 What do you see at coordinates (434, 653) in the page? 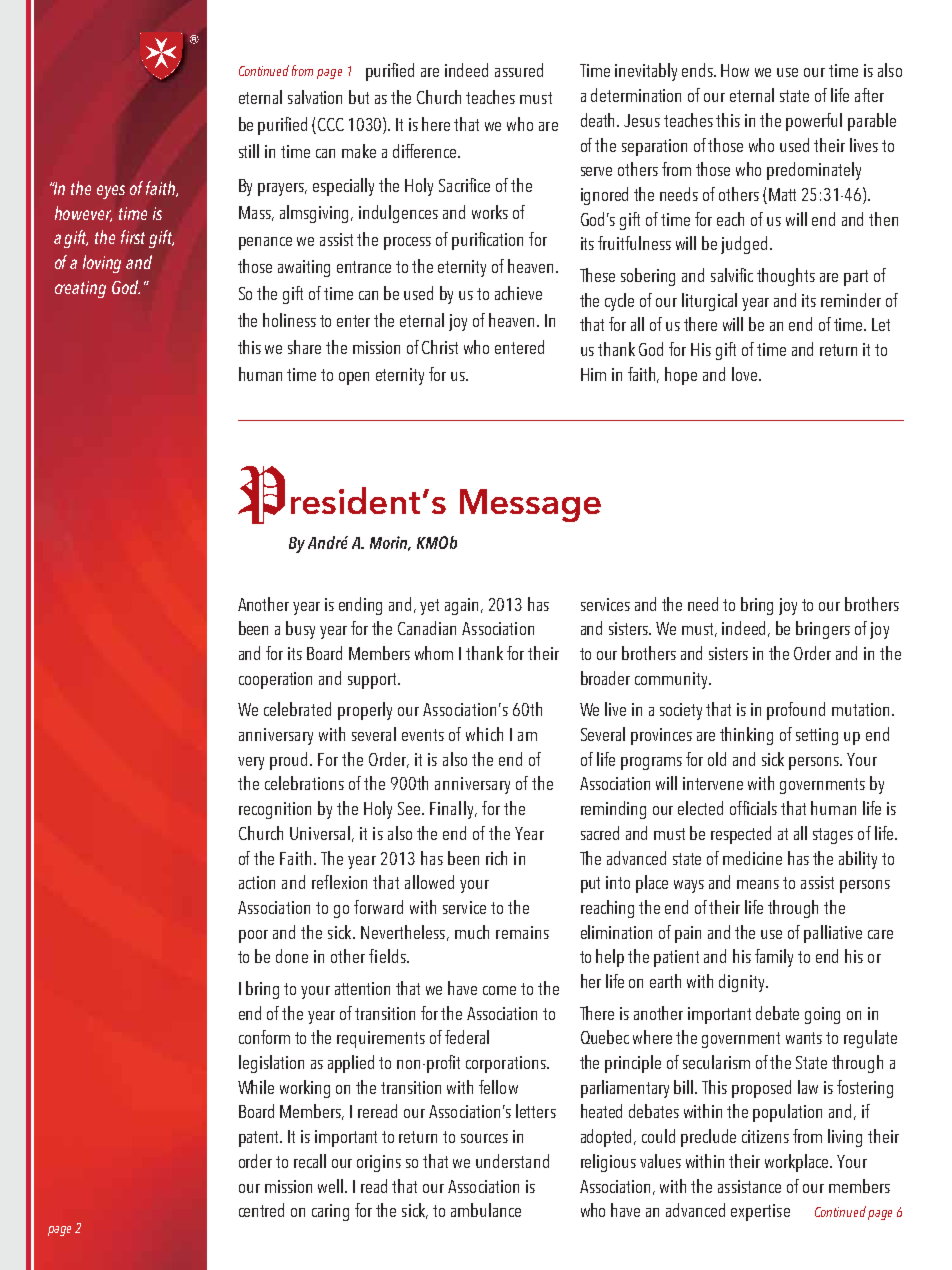
I see `whom` at bounding box center [434, 653].
